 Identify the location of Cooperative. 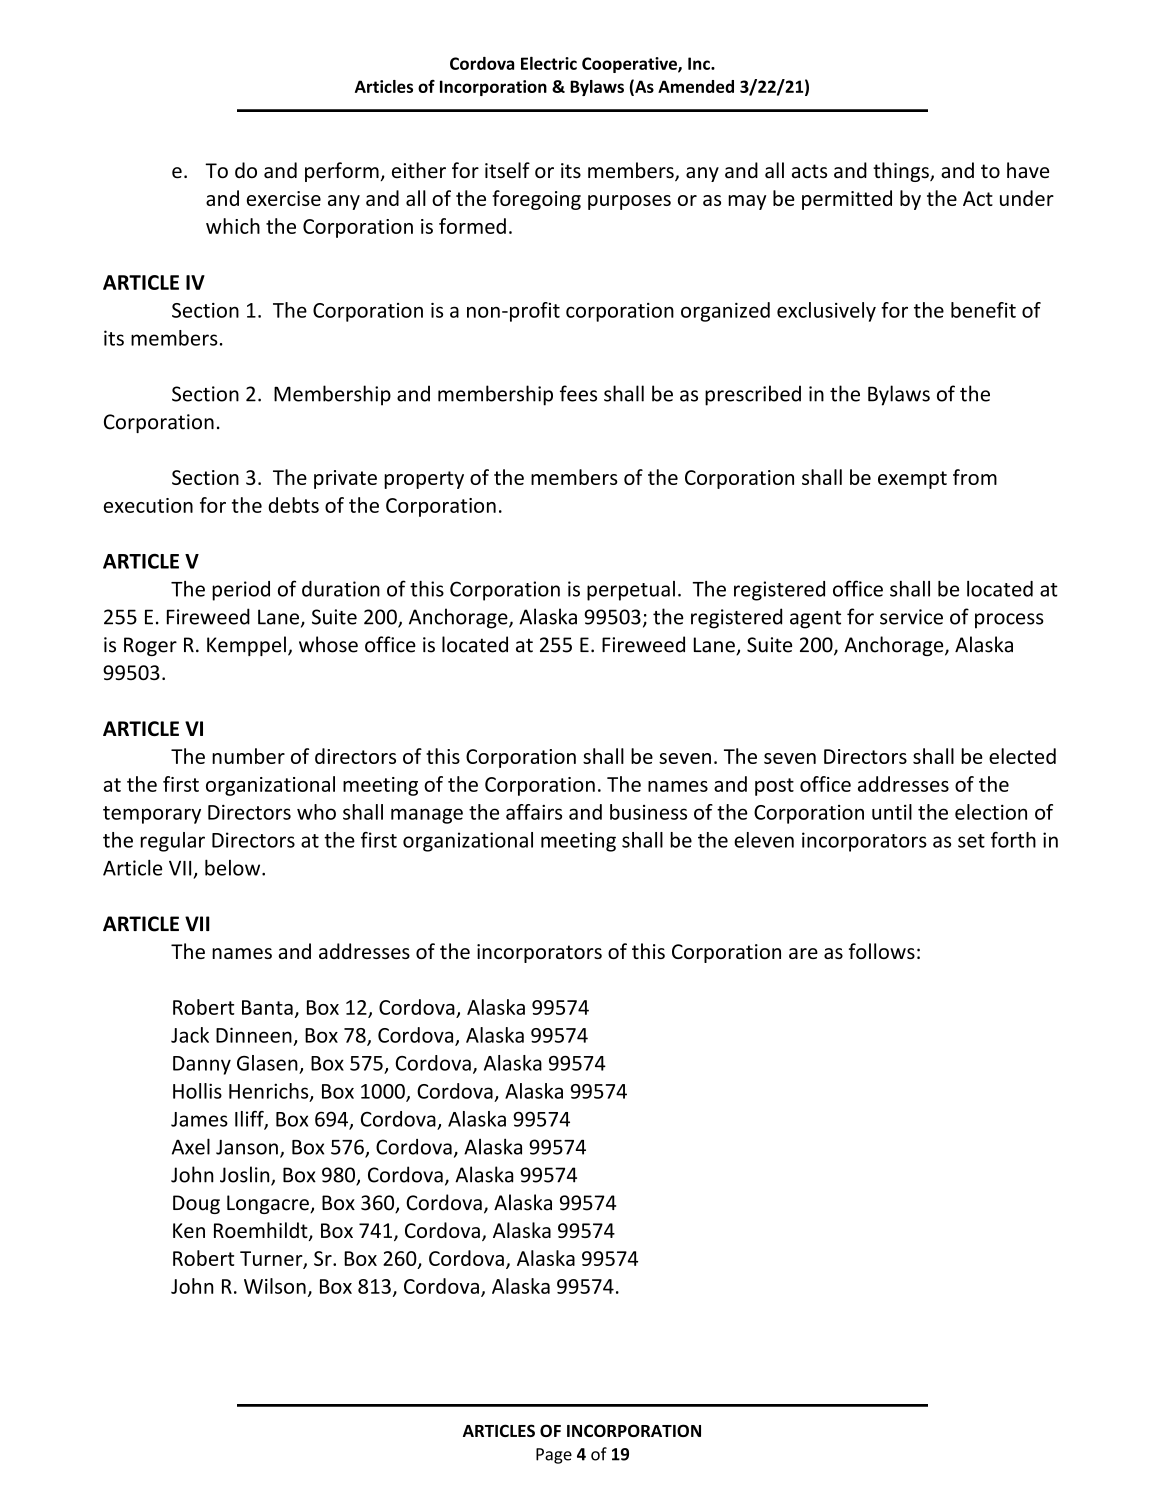
(630, 65).
